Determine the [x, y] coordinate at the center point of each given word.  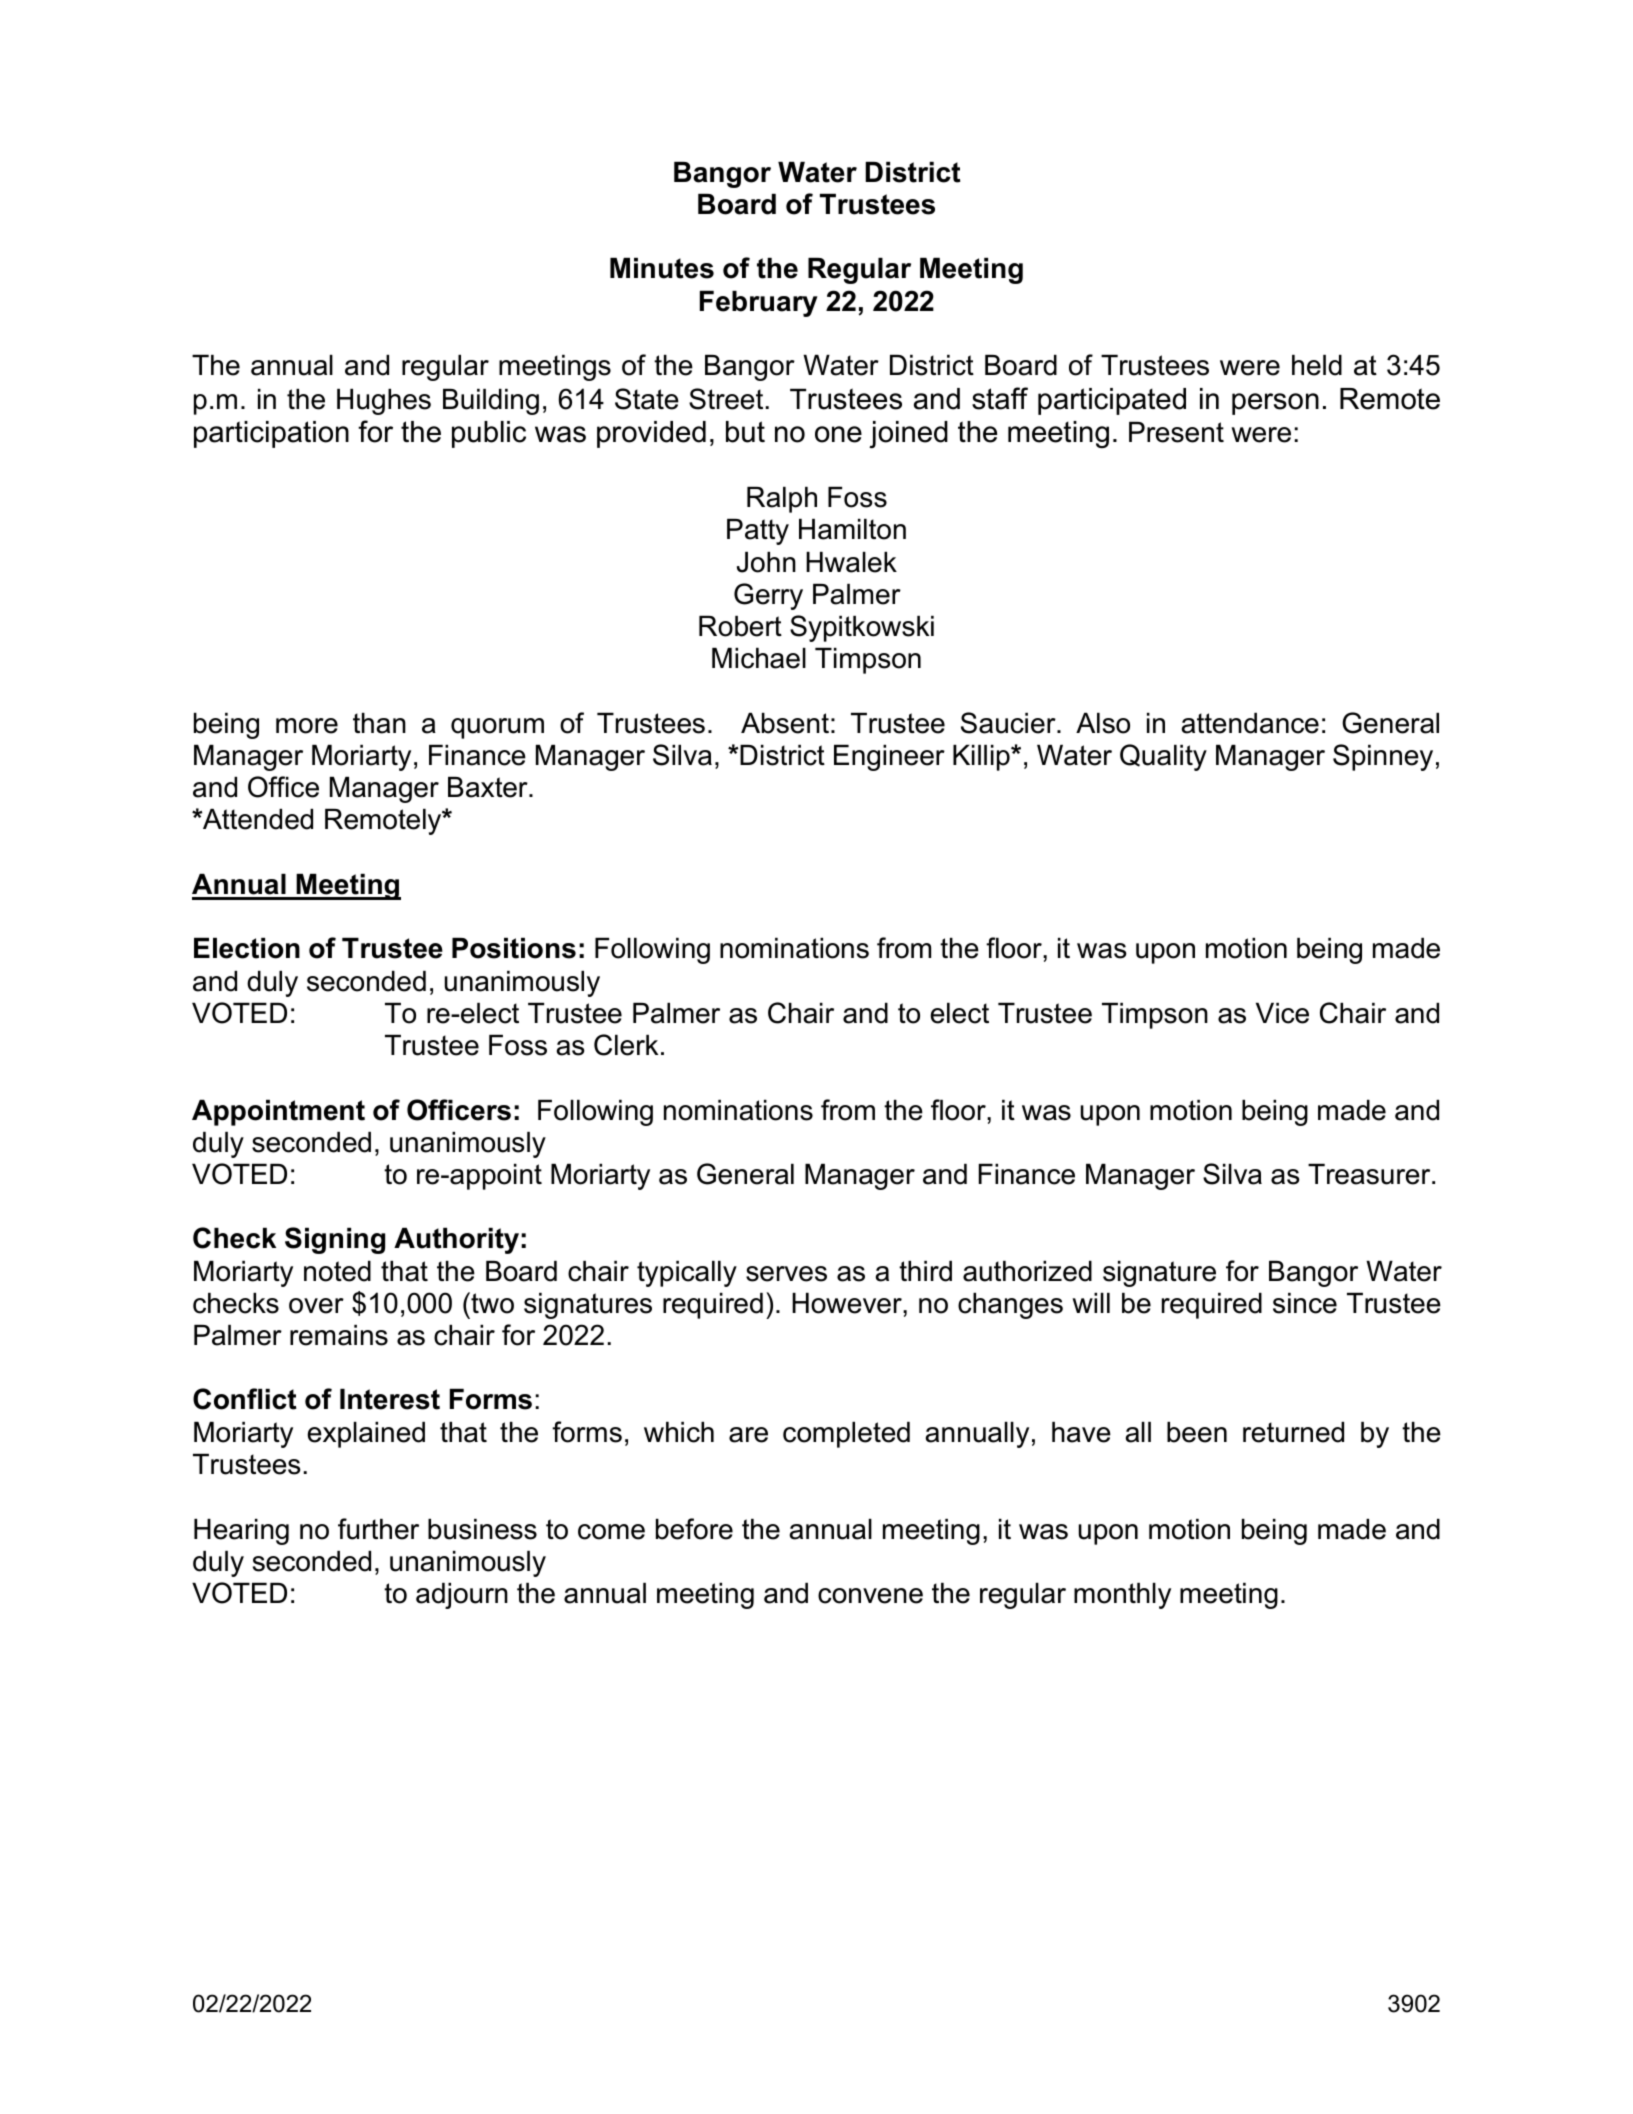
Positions [514, 948]
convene [870, 1596]
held [1317, 365]
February [759, 304]
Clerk [626, 1045]
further [378, 1529]
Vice [1282, 1013]
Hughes [384, 402]
